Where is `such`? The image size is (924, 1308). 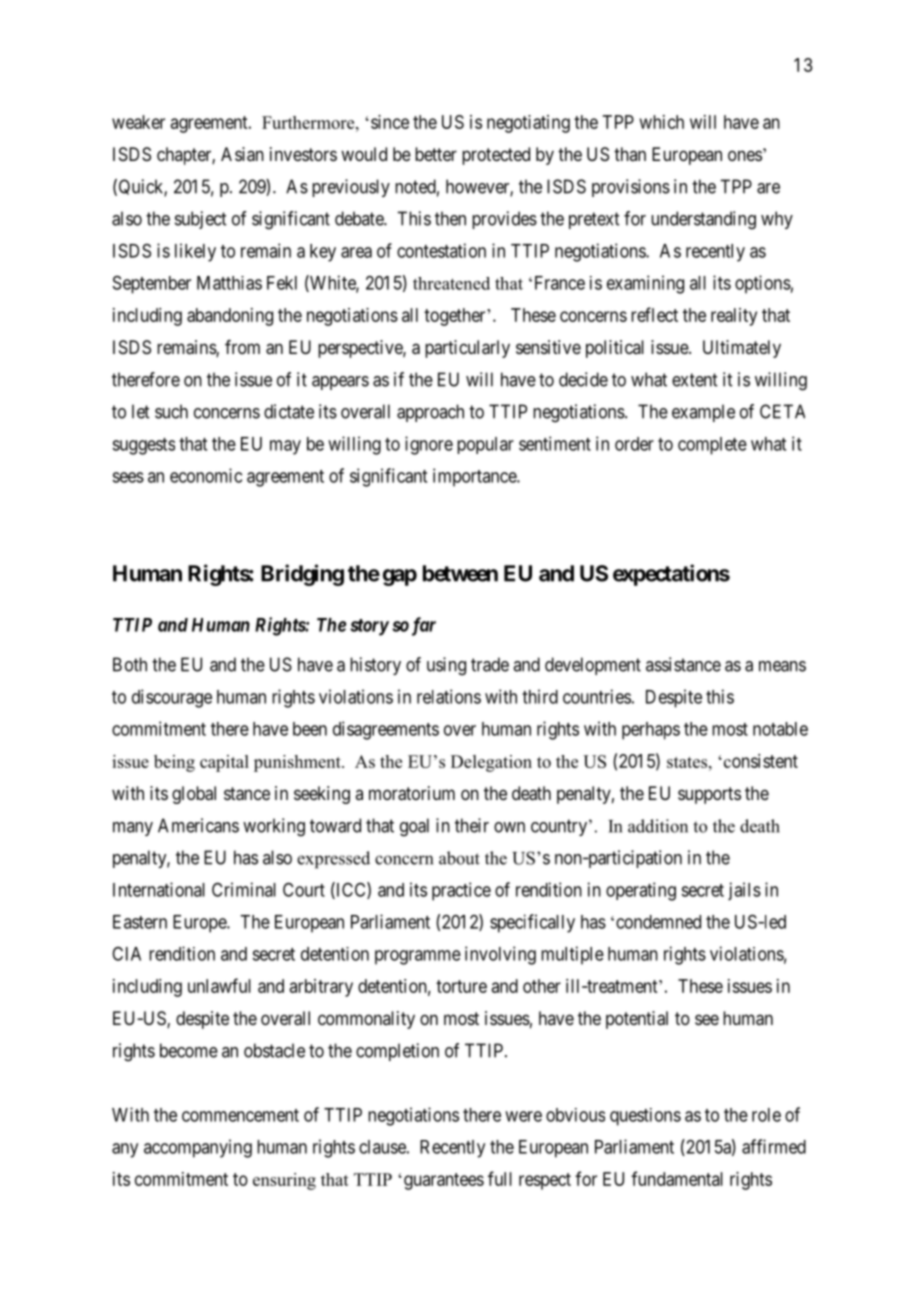 such is located at coordinates (171, 411).
